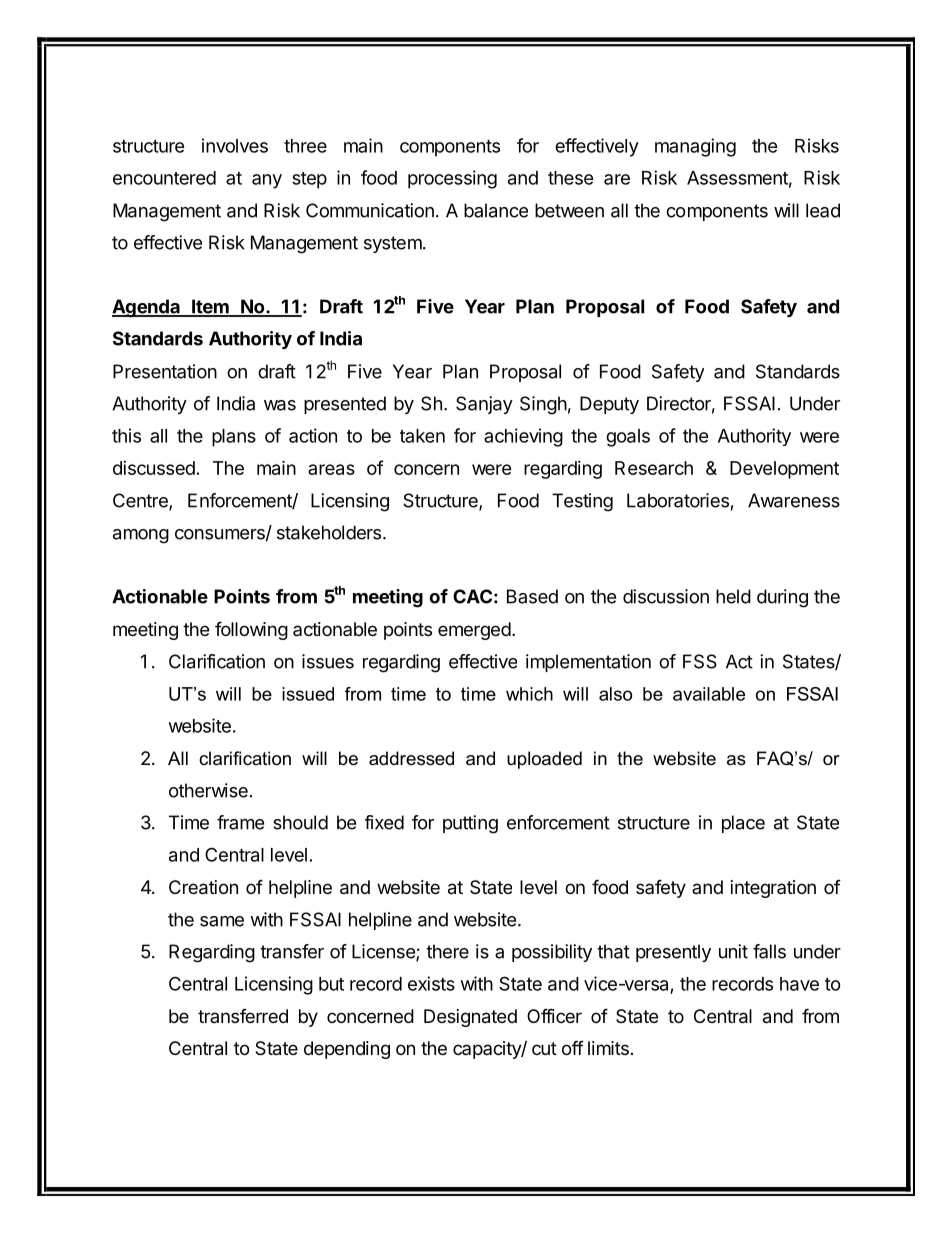 The image size is (952, 1233). I want to click on otherwise, so click(208, 790).
